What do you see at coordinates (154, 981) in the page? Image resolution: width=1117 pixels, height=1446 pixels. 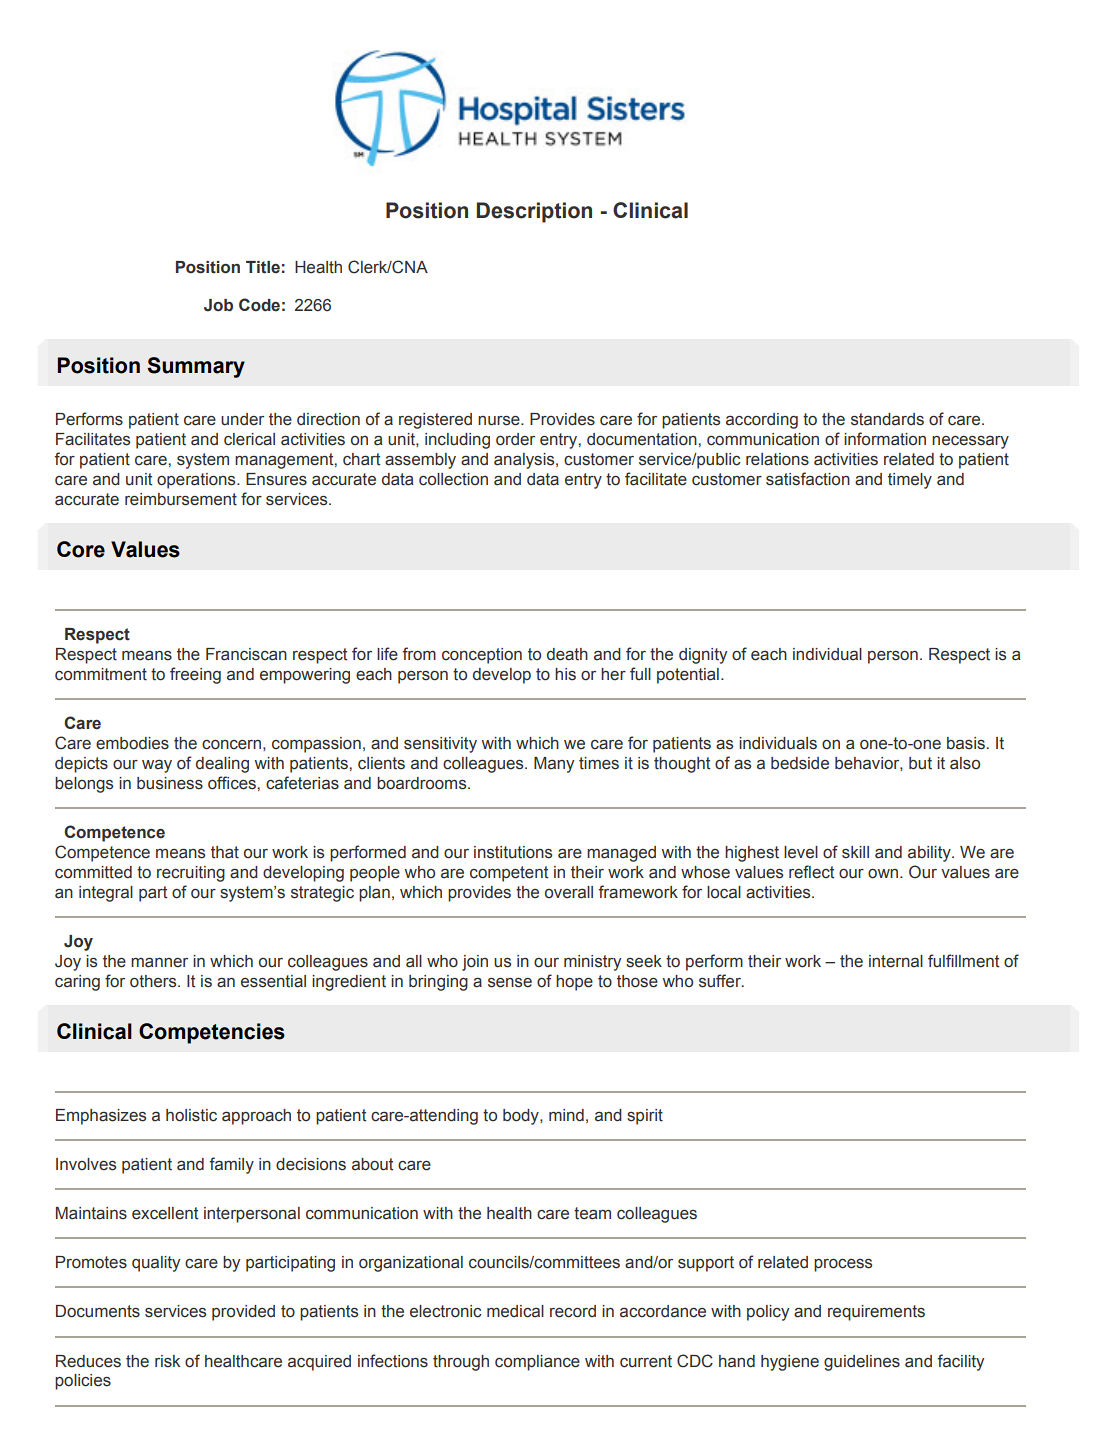 I see `others` at bounding box center [154, 981].
